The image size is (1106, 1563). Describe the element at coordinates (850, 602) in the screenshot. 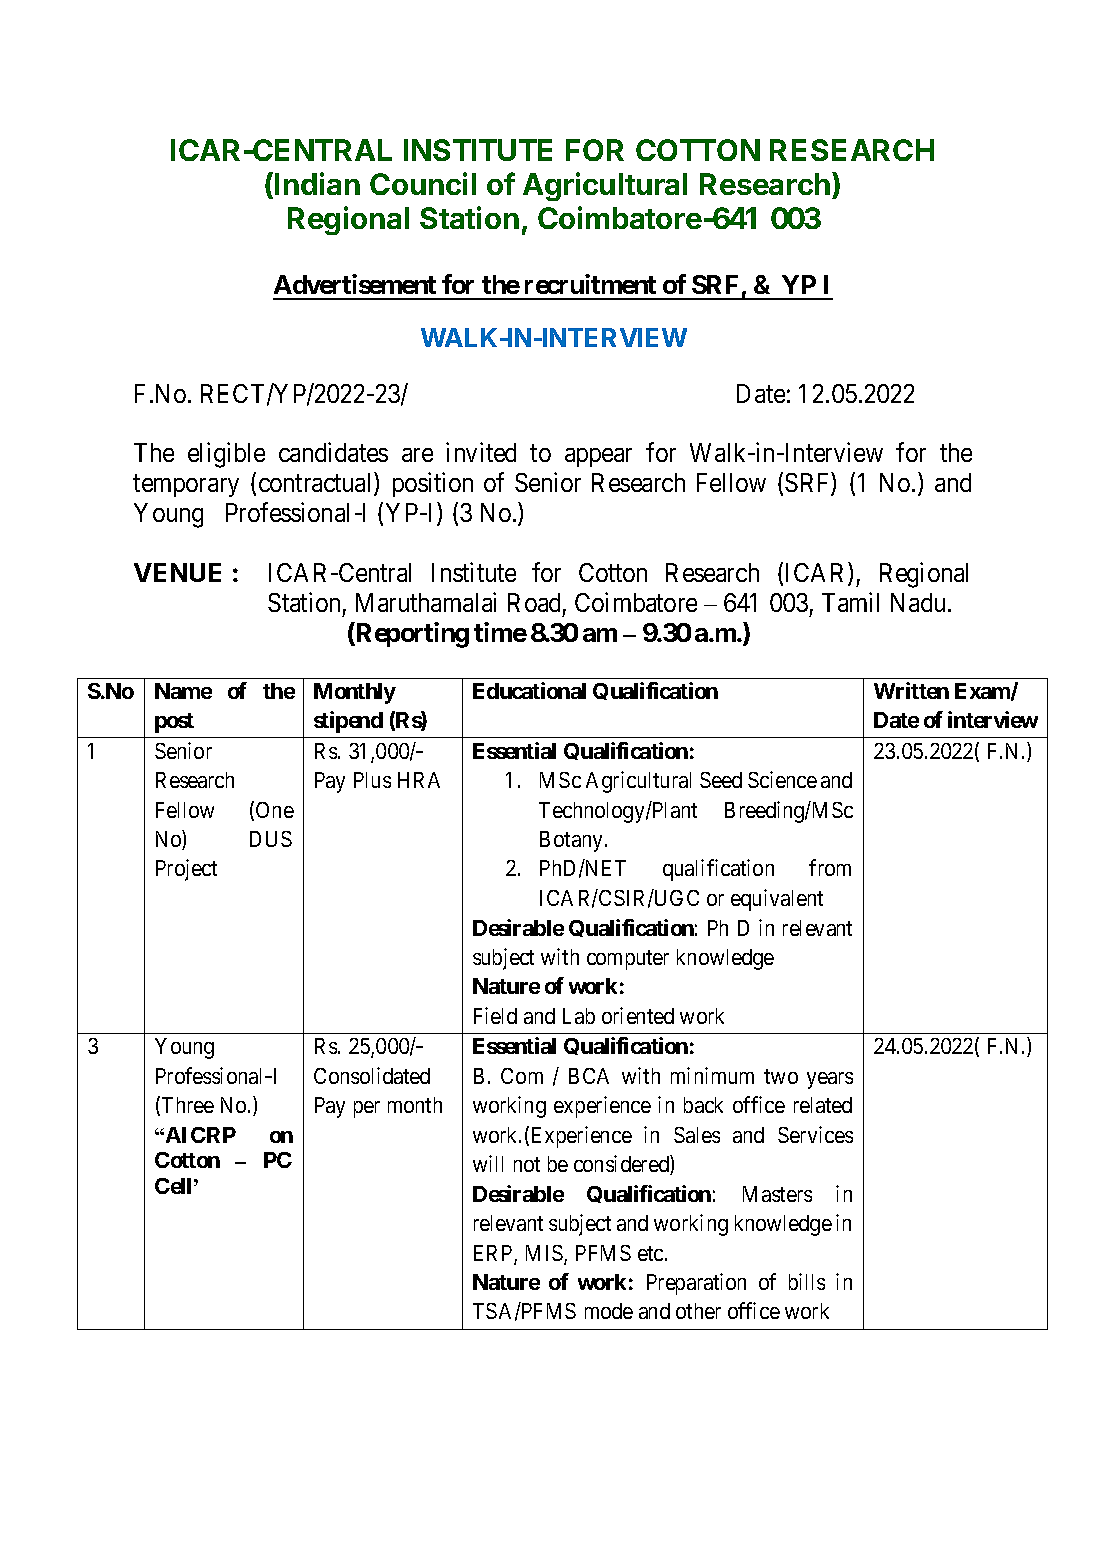

I see `Tamil` at that location.
